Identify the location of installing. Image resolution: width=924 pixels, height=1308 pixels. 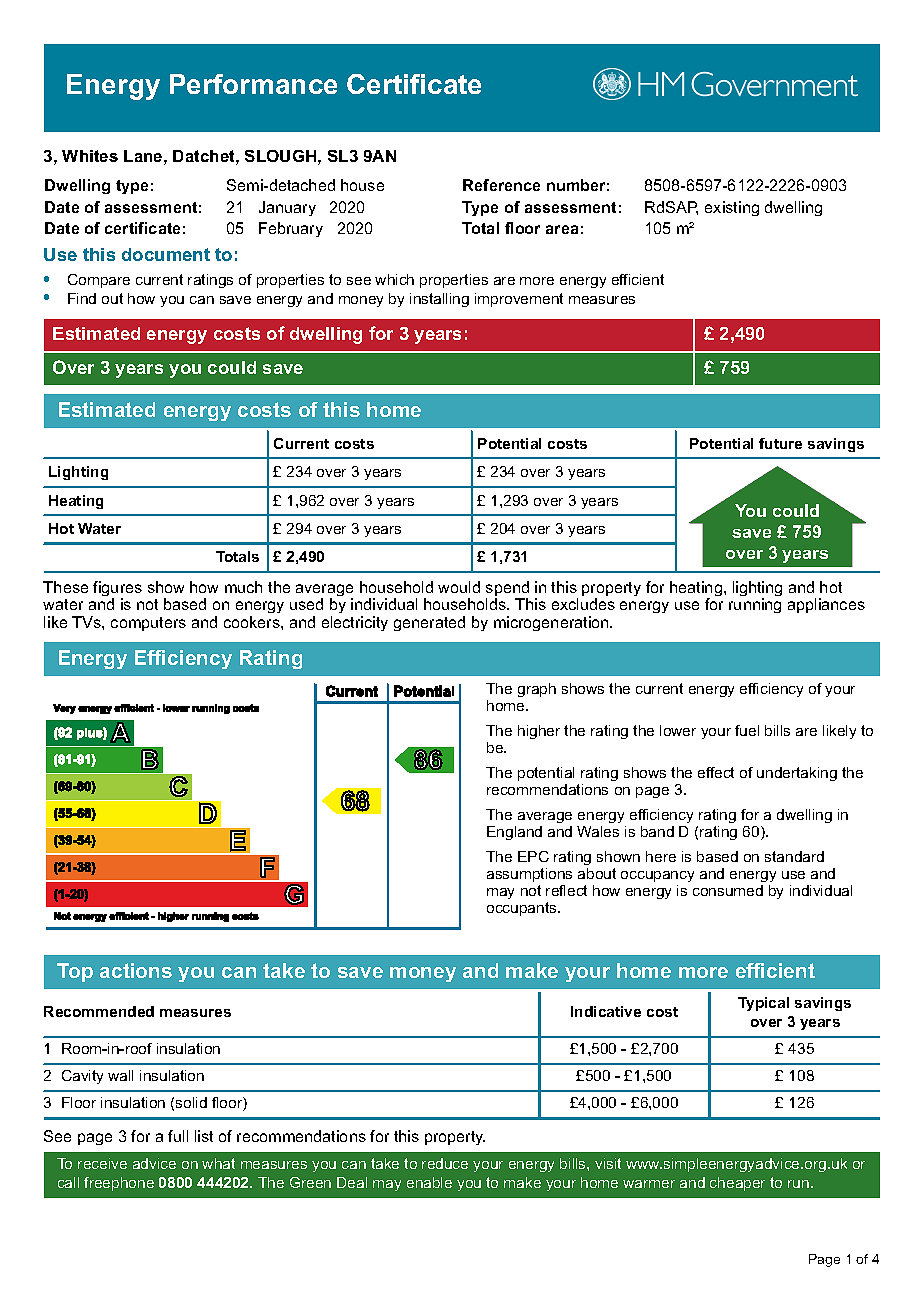
(439, 300).
